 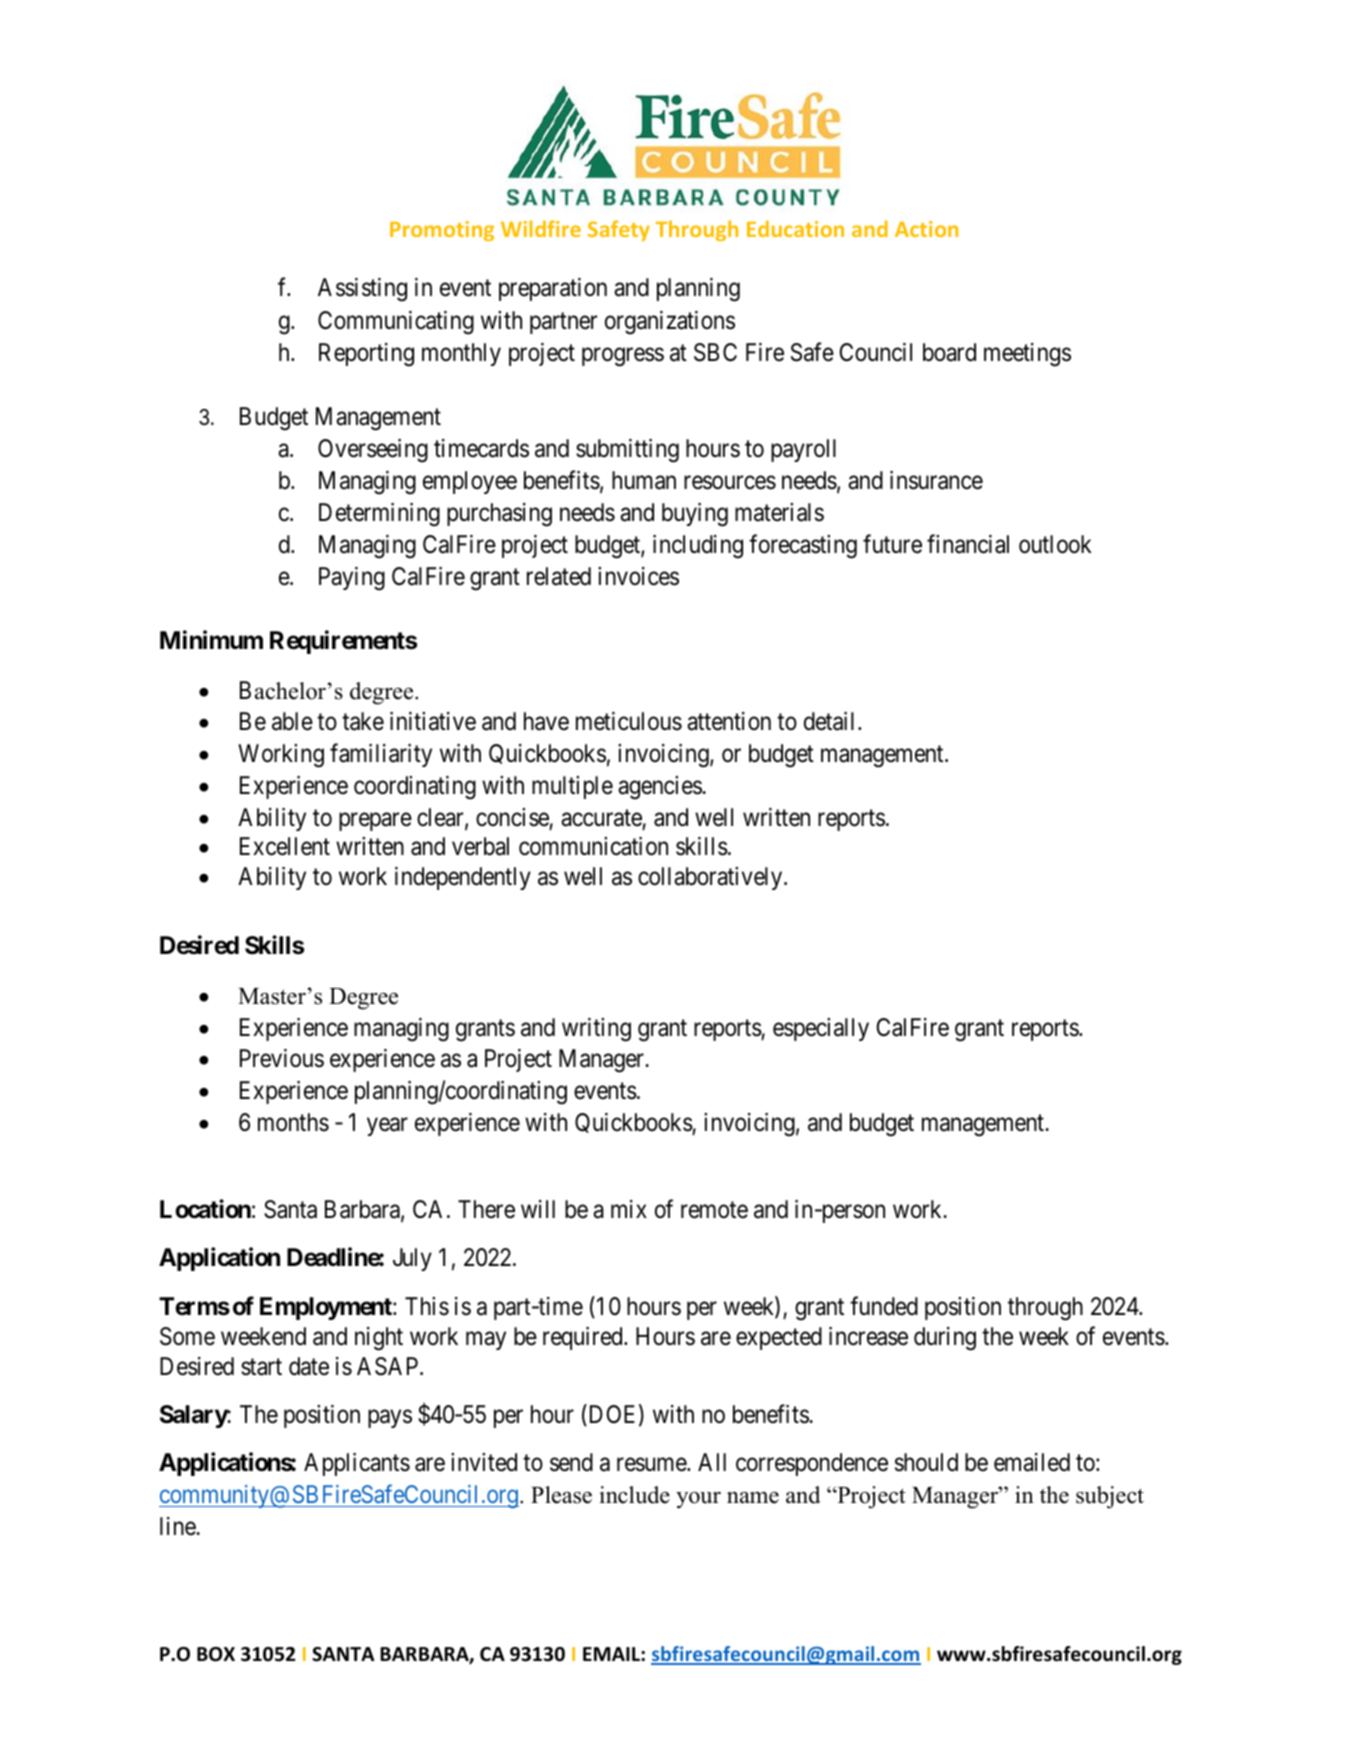 What do you see at coordinates (926, 229) in the document?
I see `Action` at bounding box center [926, 229].
